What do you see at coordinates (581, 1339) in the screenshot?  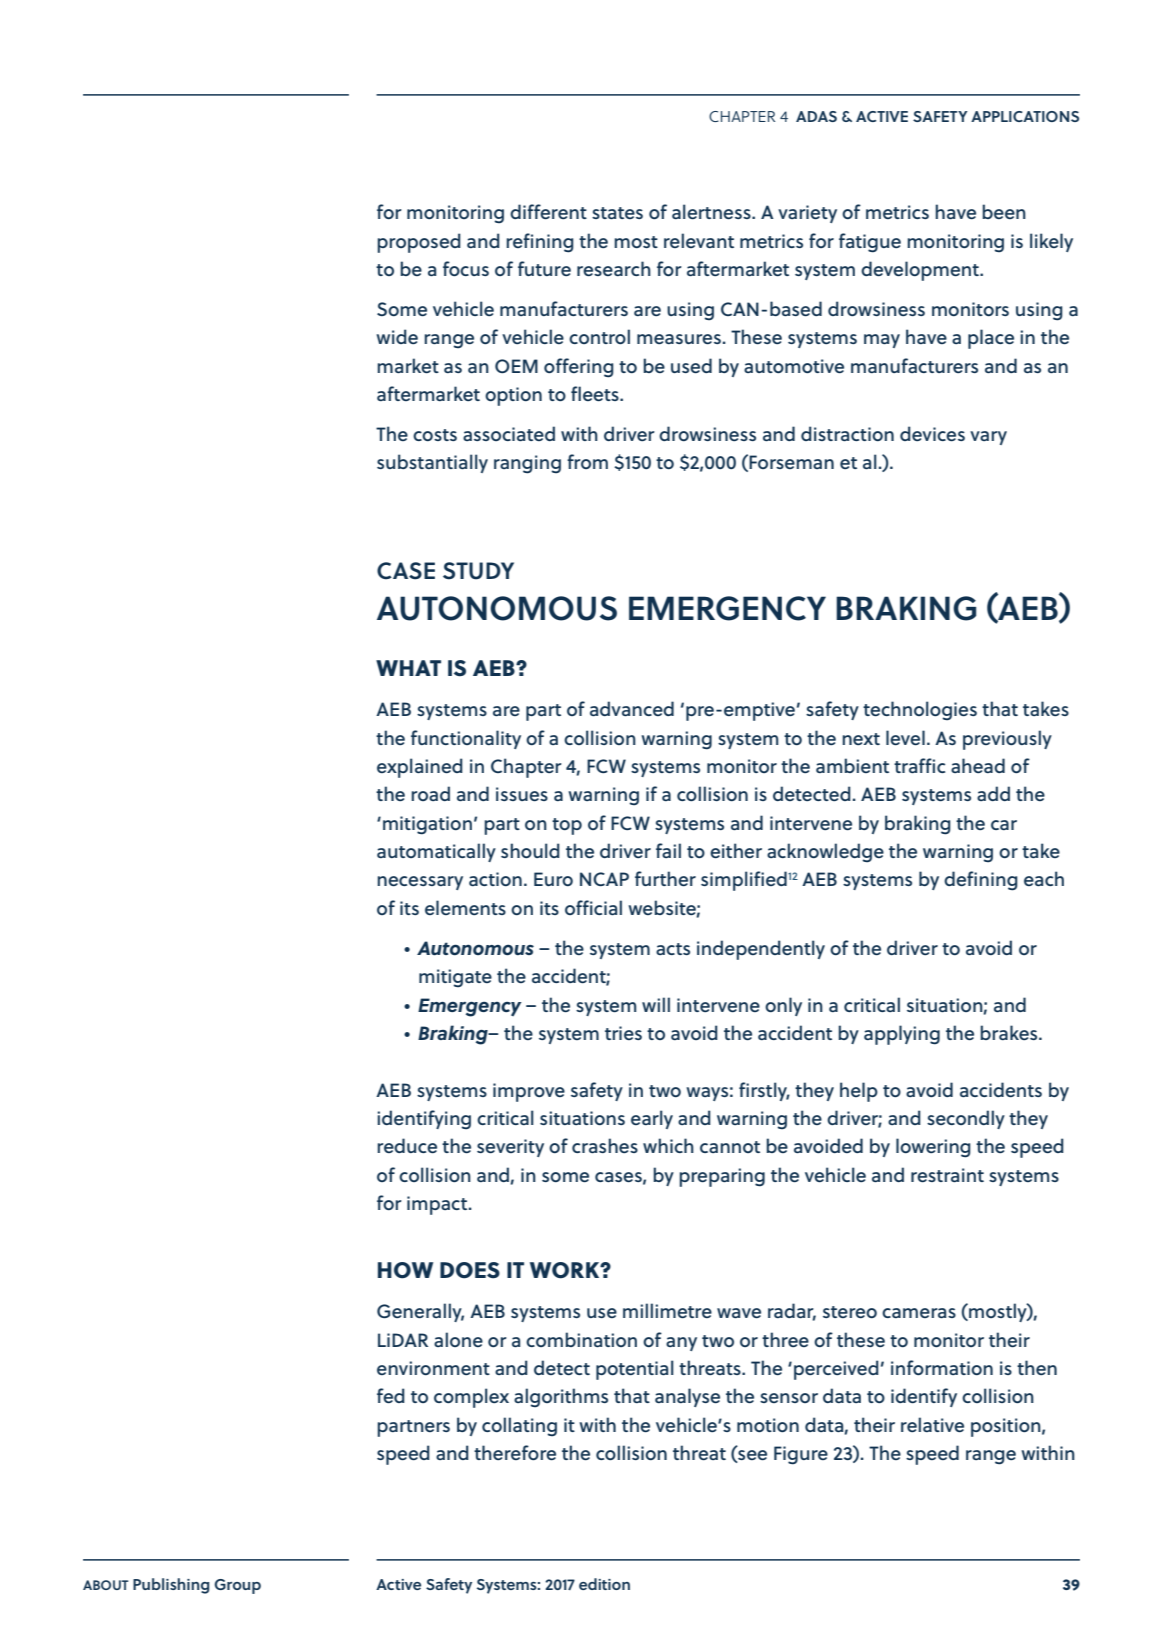 I see `combination` at bounding box center [581, 1339].
